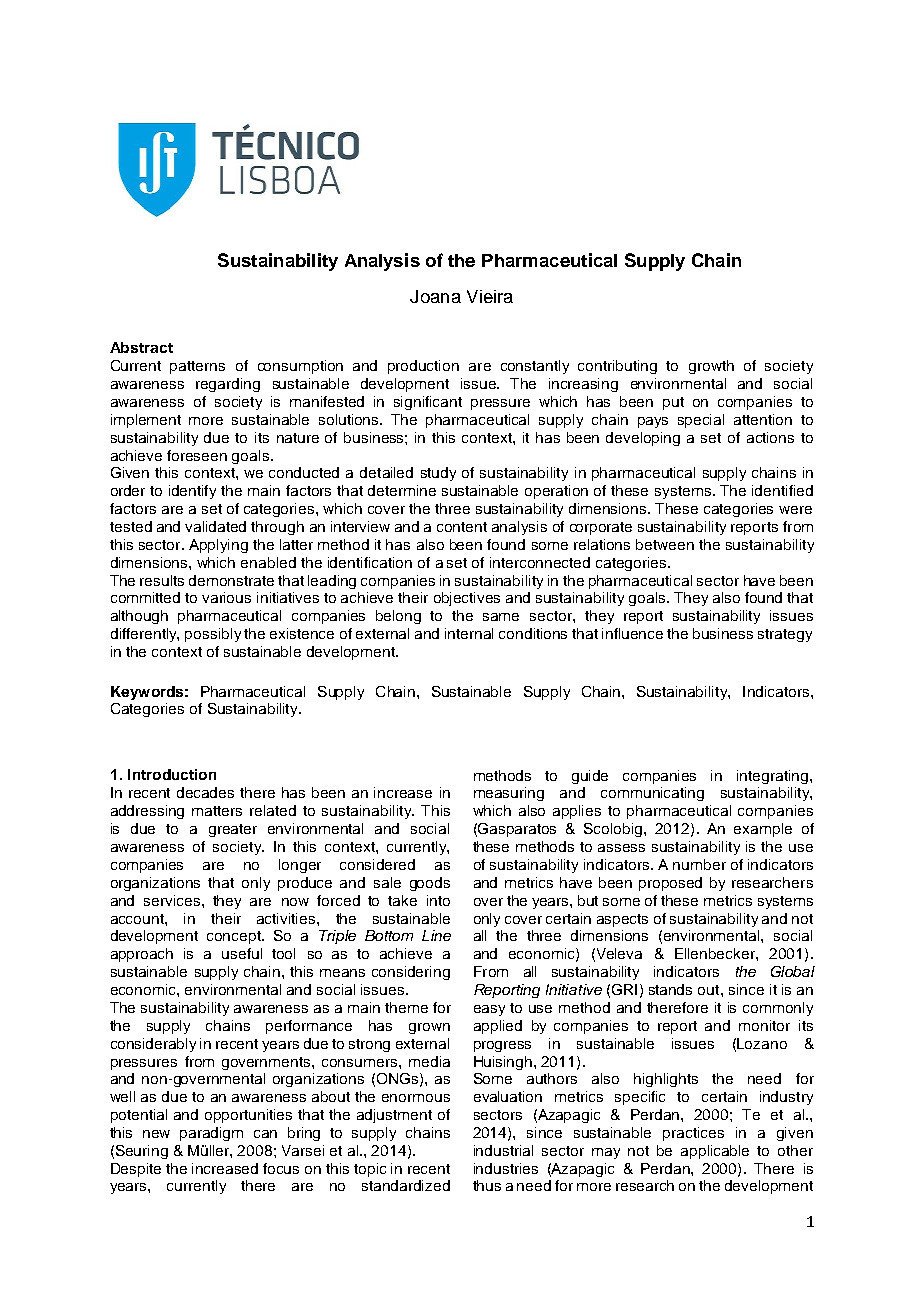  Describe the element at coordinates (715, 1152) in the screenshot. I see `applicable` at that location.
